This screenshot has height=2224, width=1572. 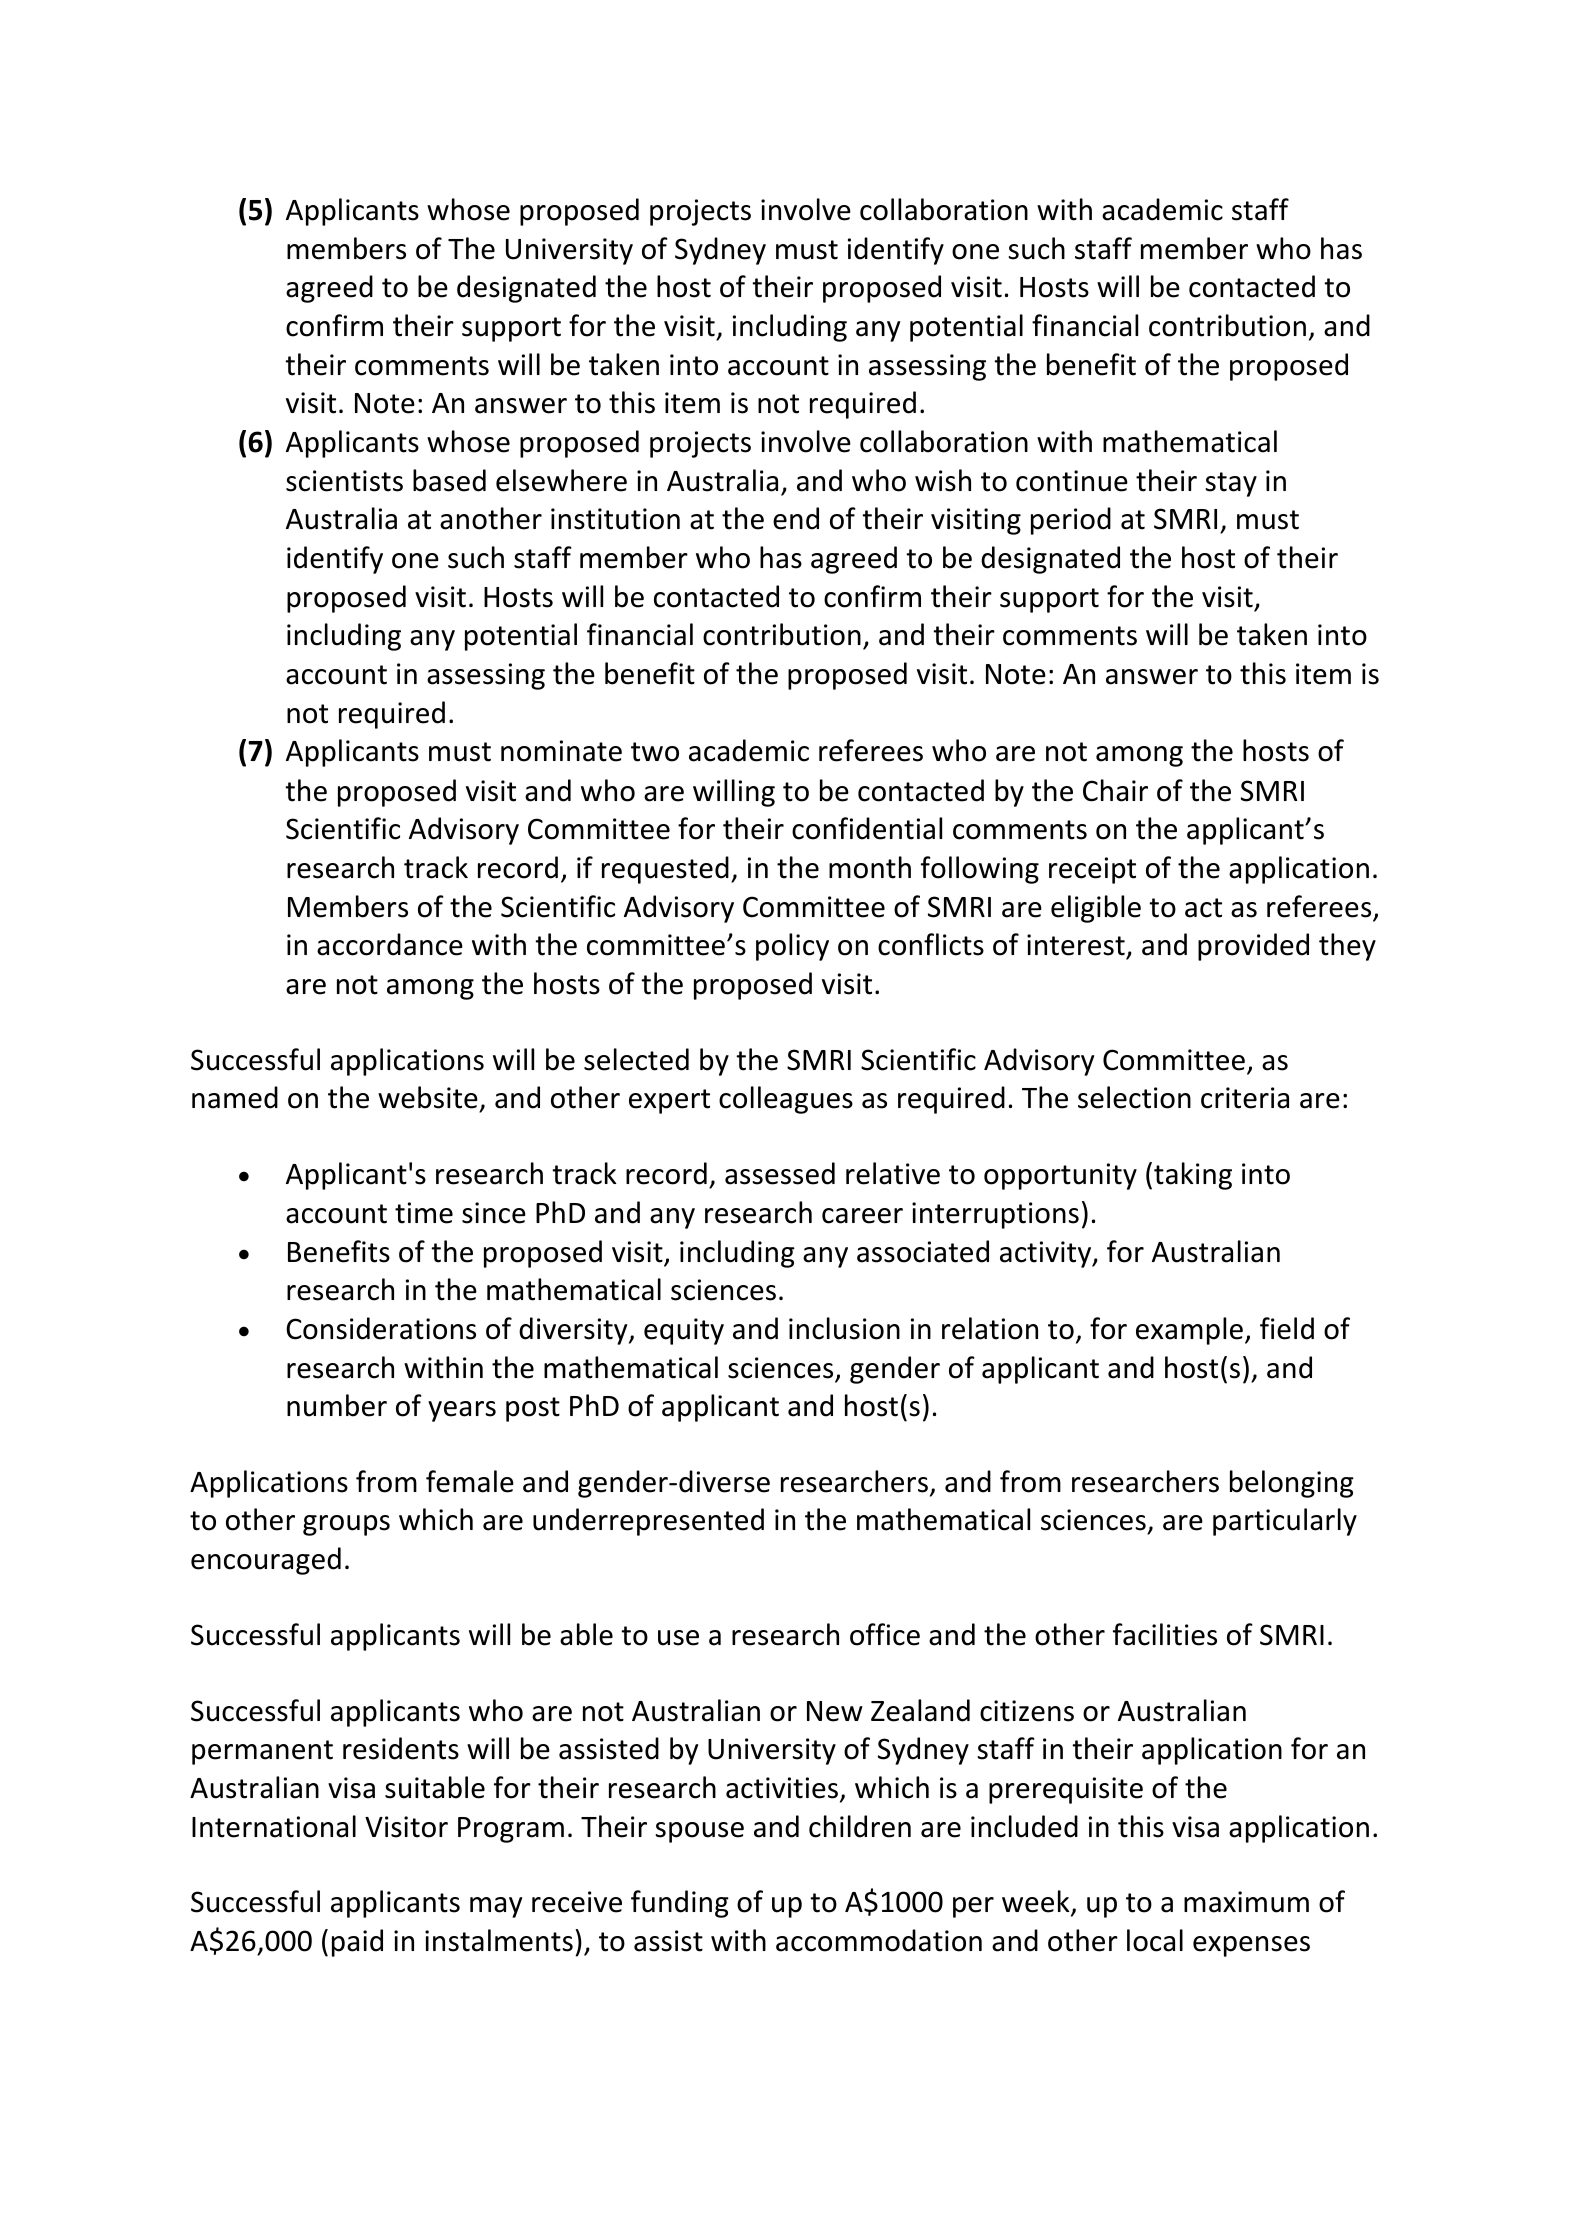 What do you see at coordinates (943, 480) in the screenshot?
I see `wish` at bounding box center [943, 480].
